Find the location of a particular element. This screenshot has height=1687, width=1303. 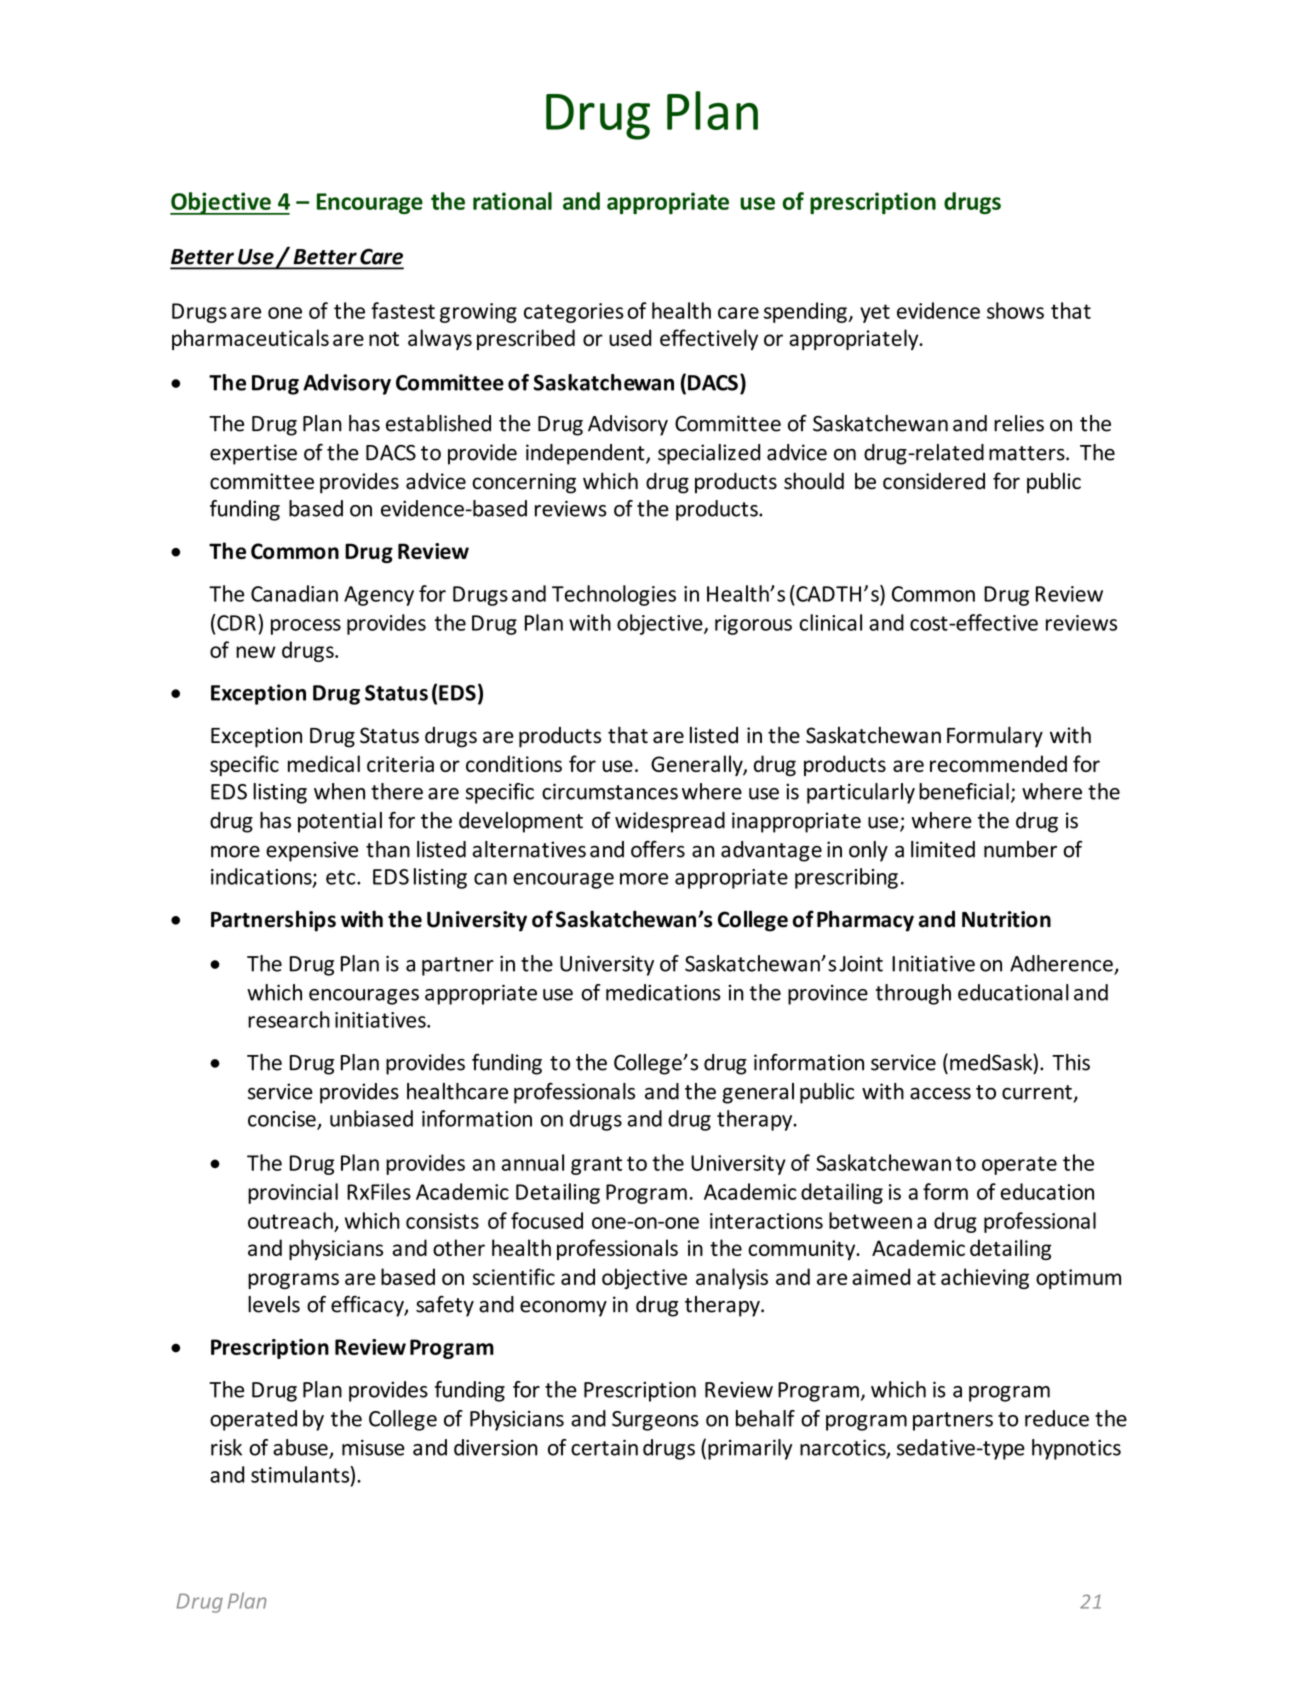

abuse is located at coordinates (301, 1448).
